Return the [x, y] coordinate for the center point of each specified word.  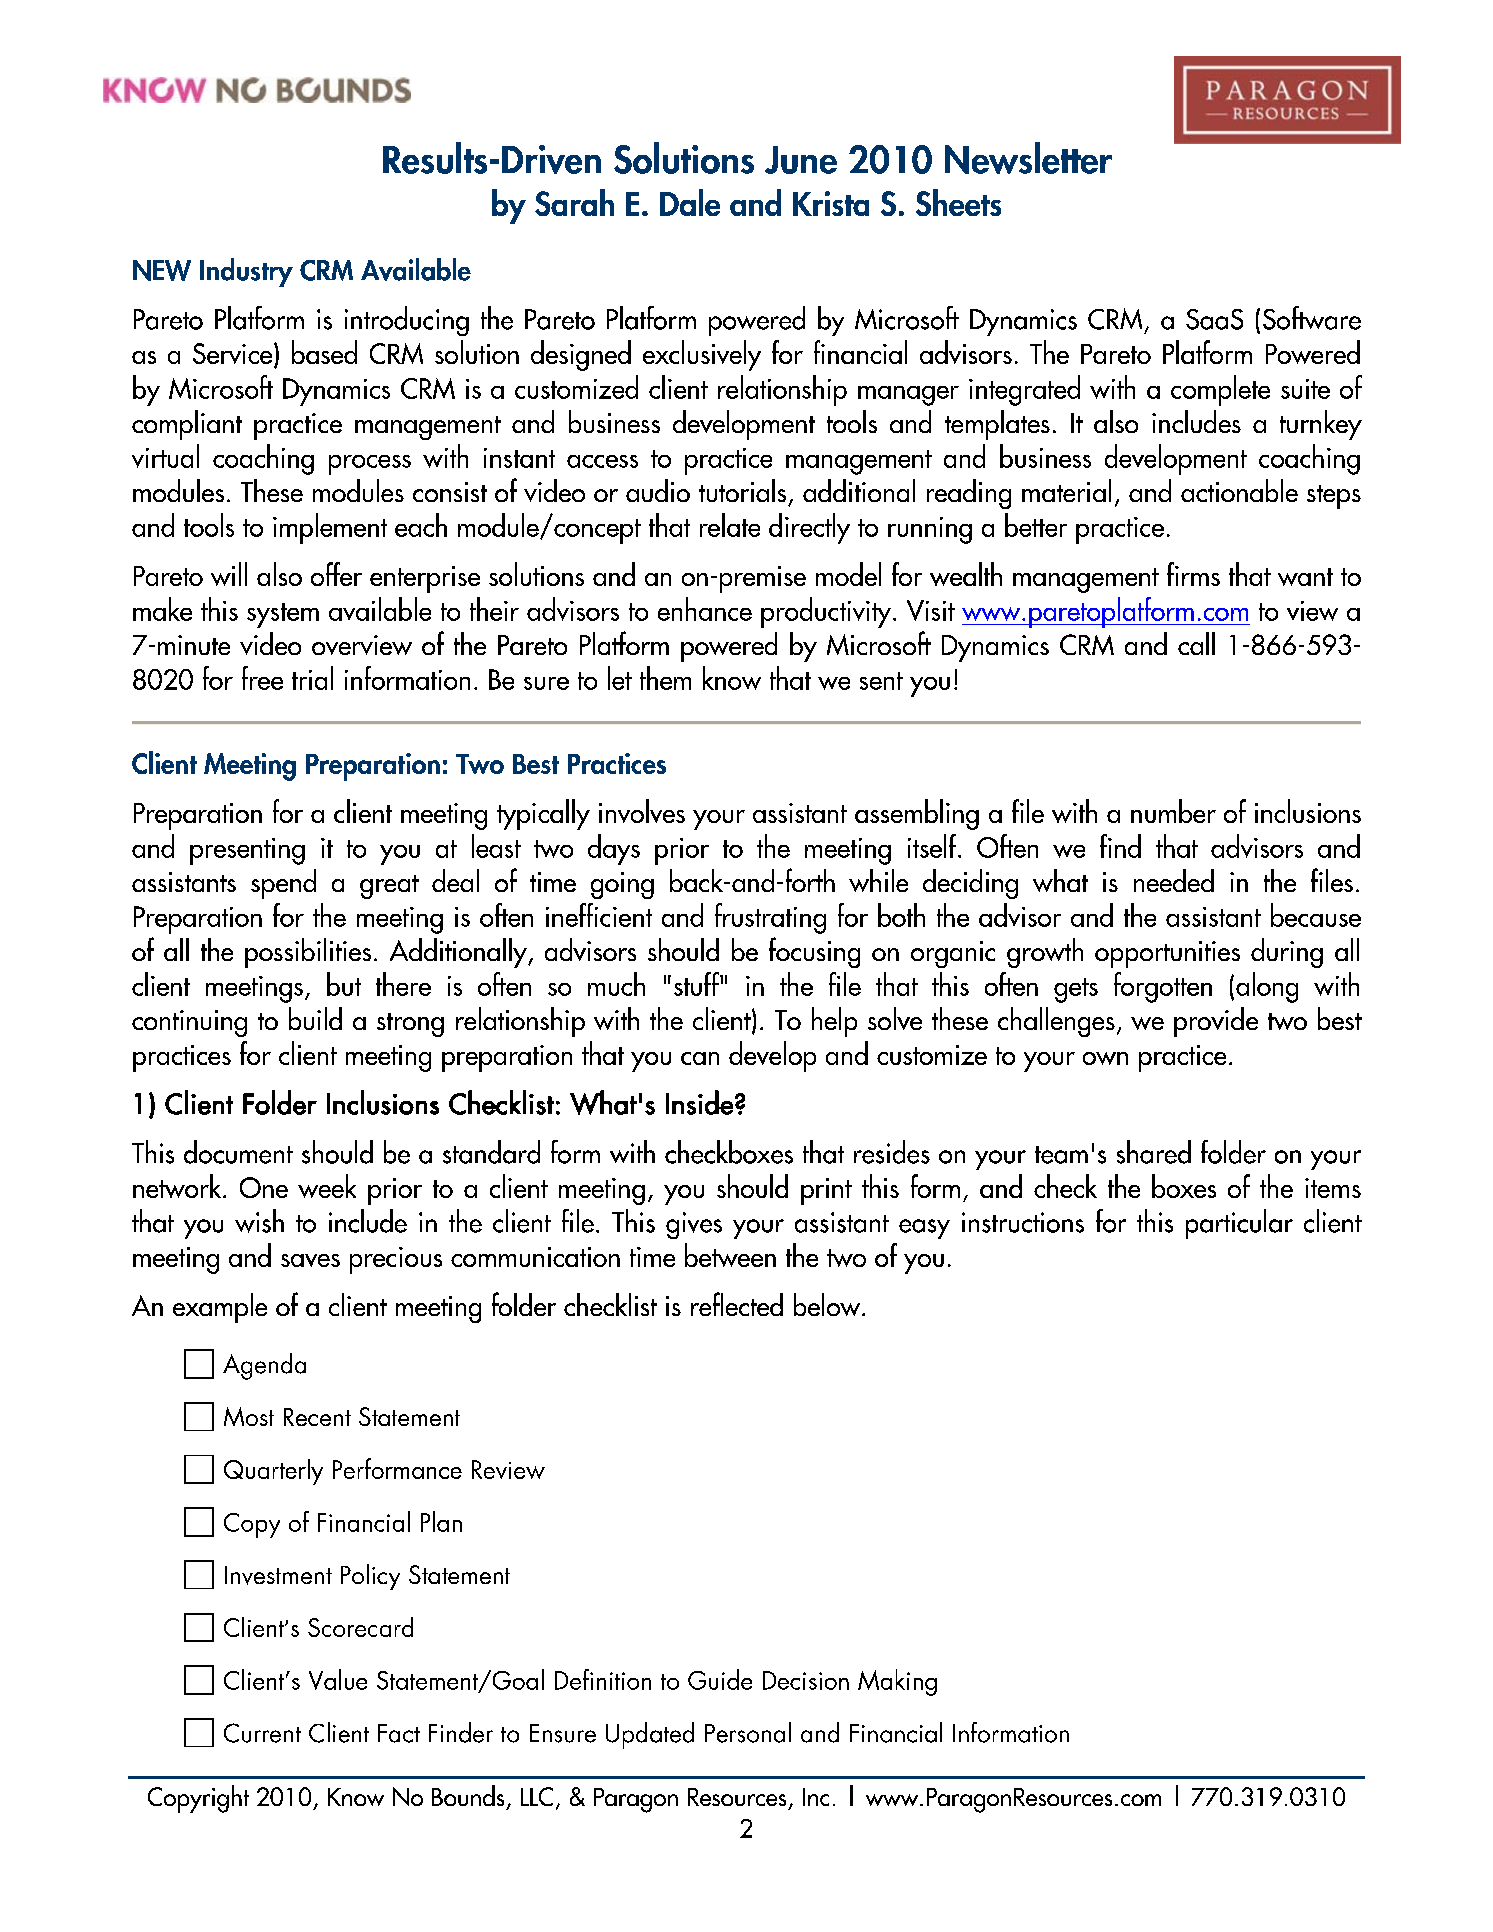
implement [330, 528]
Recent [317, 1417]
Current [262, 1733]
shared [1154, 1152]
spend [283, 884]
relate [730, 525]
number [1173, 811]
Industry [246, 272]
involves [642, 811]
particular [1239, 1224]
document [238, 1152]
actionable [1239, 490]
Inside [699, 1102]
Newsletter [1028, 158]
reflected [737, 1304]
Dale [690, 202]
